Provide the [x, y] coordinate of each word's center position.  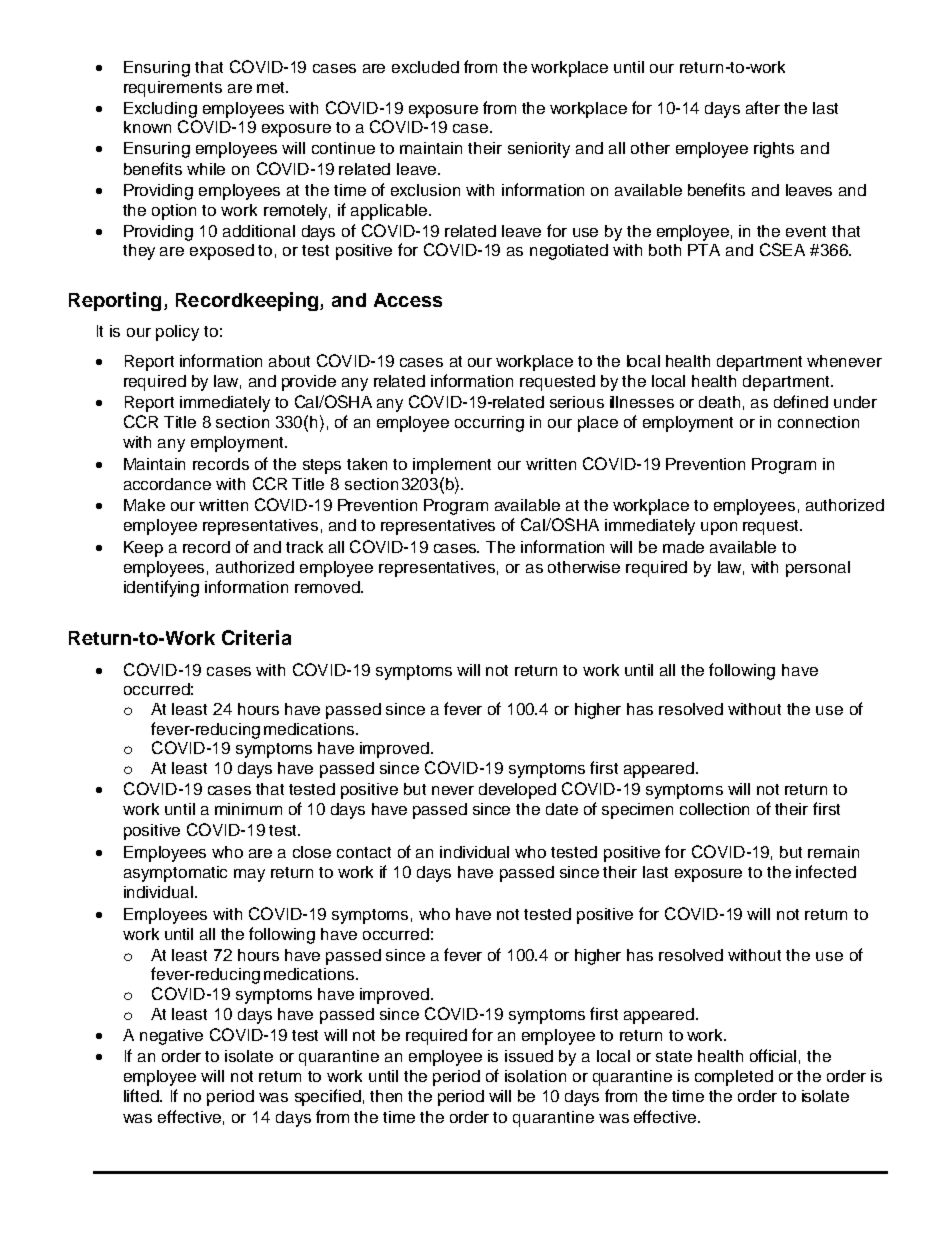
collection [714, 809]
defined [801, 401]
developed [517, 791]
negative [171, 1037]
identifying [161, 588]
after [763, 107]
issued [529, 1056]
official [773, 1055]
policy [177, 333]
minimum [248, 809]
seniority [539, 150]
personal [818, 569]
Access [408, 300]
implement [452, 466]
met [272, 87]
